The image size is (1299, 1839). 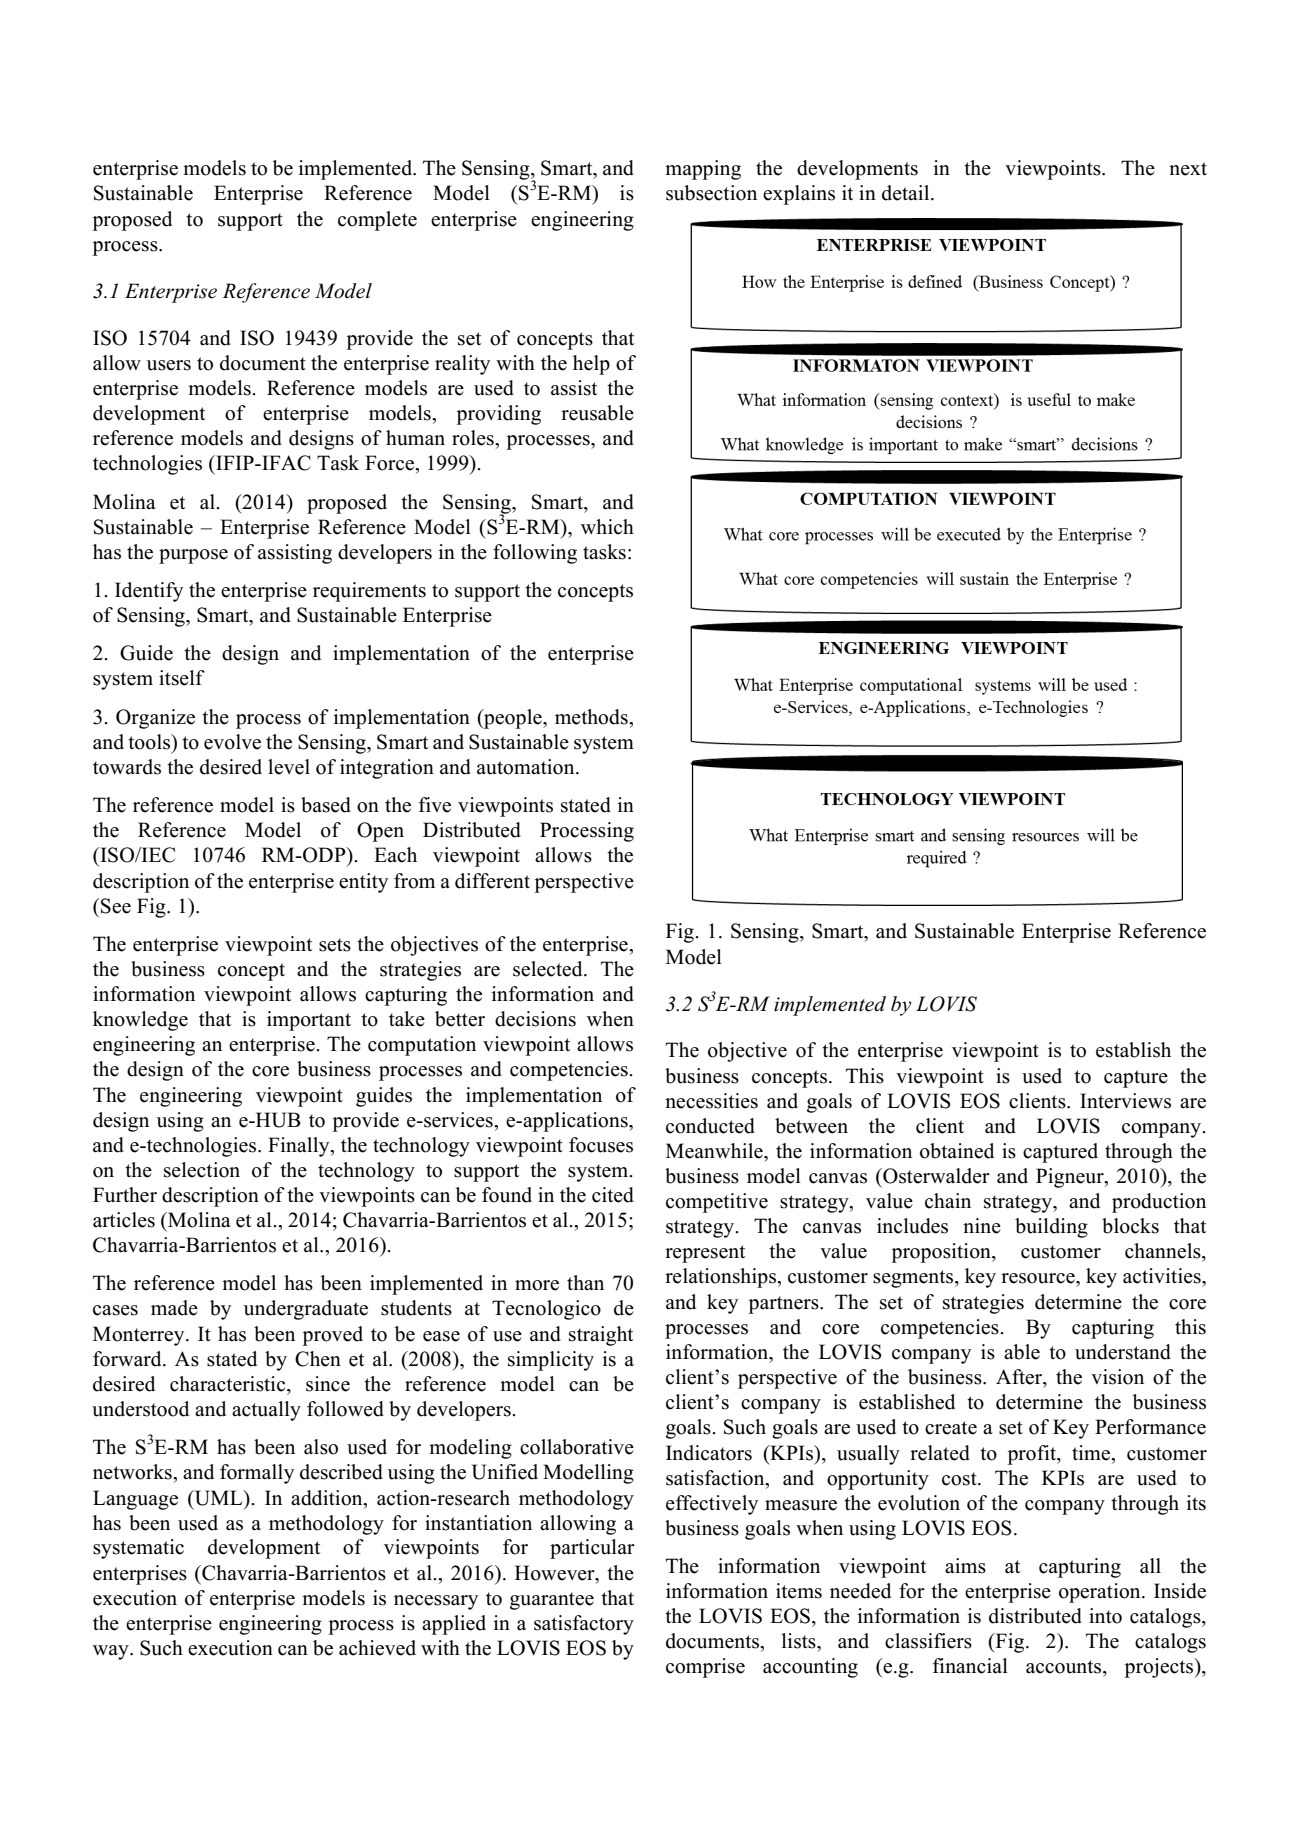 I want to click on way, so click(x=112, y=1652).
